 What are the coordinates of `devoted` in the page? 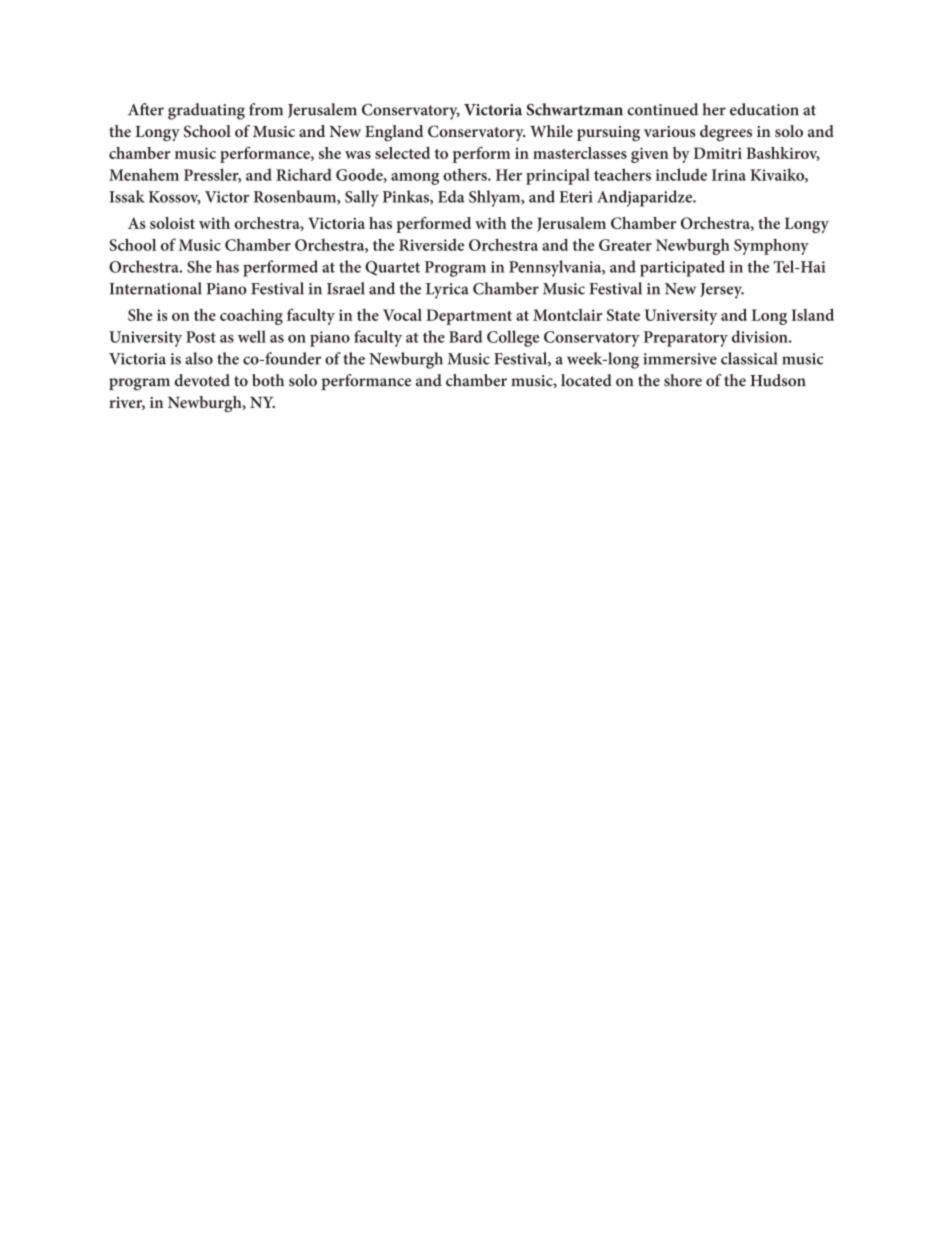 It's located at (202, 380).
